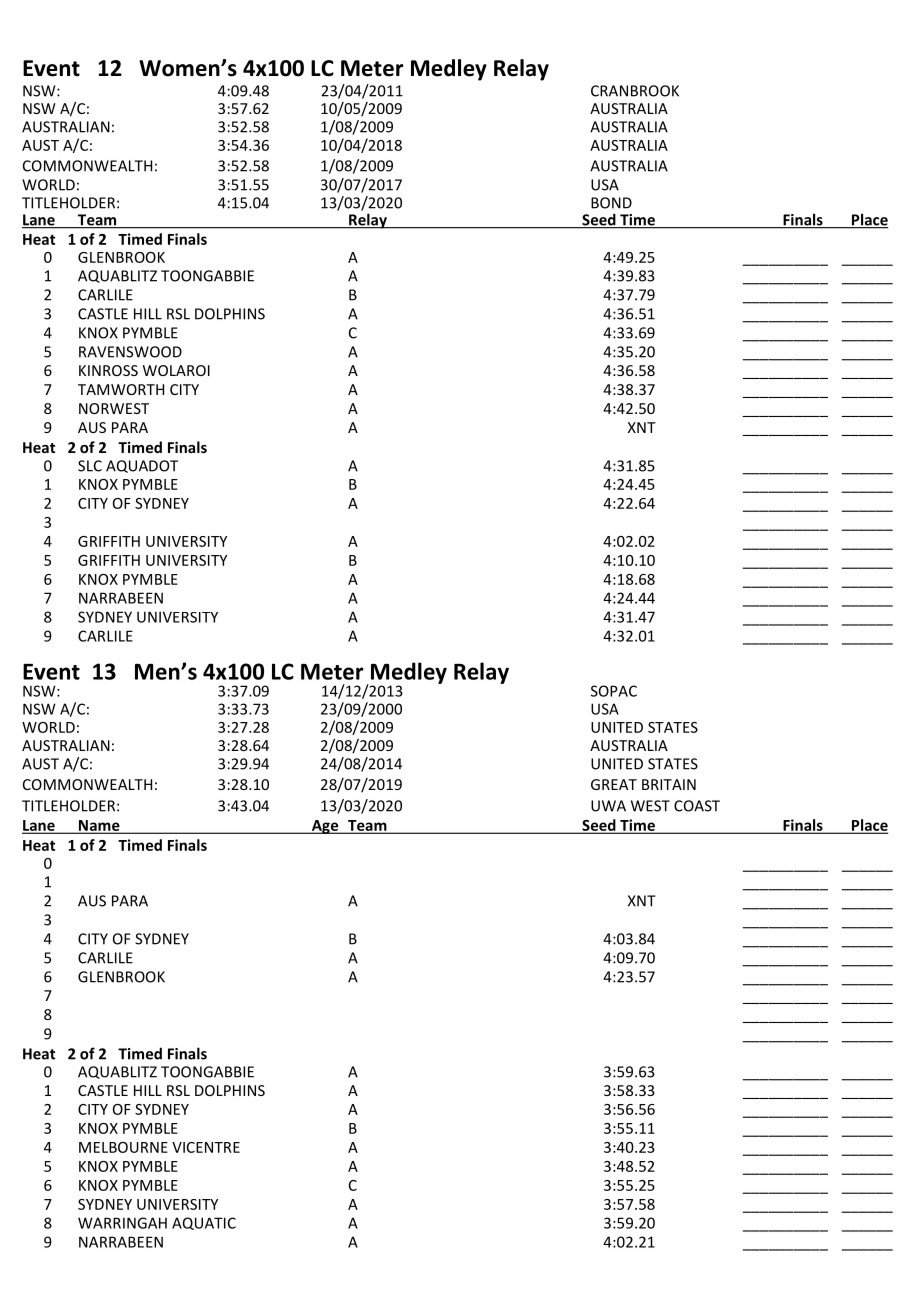 The image size is (924, 1308). What do you see at coordinates (325, 827) in the page?
I see `Age` at bounding box center [325, 827].
